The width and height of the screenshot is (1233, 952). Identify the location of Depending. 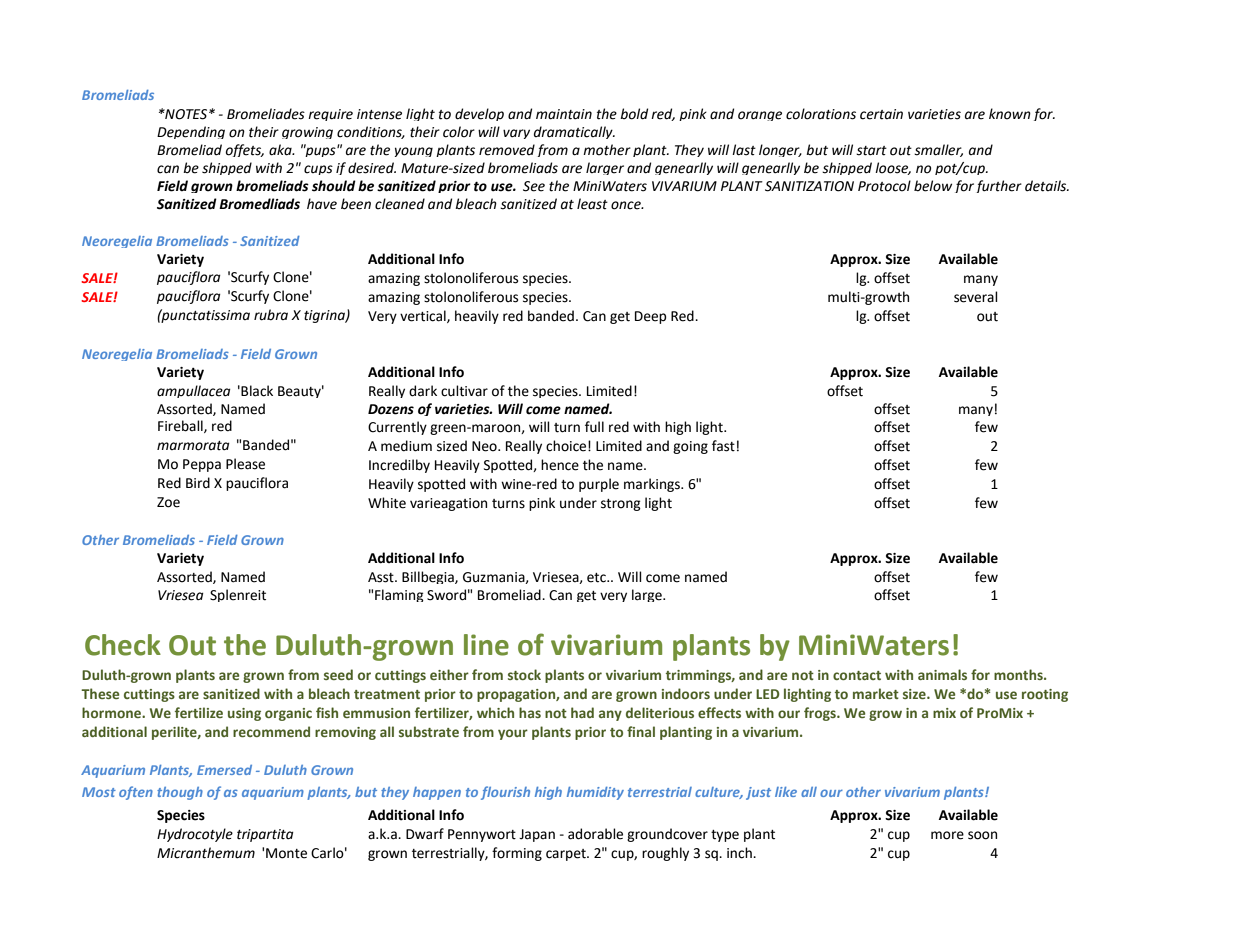
(191, 132).
